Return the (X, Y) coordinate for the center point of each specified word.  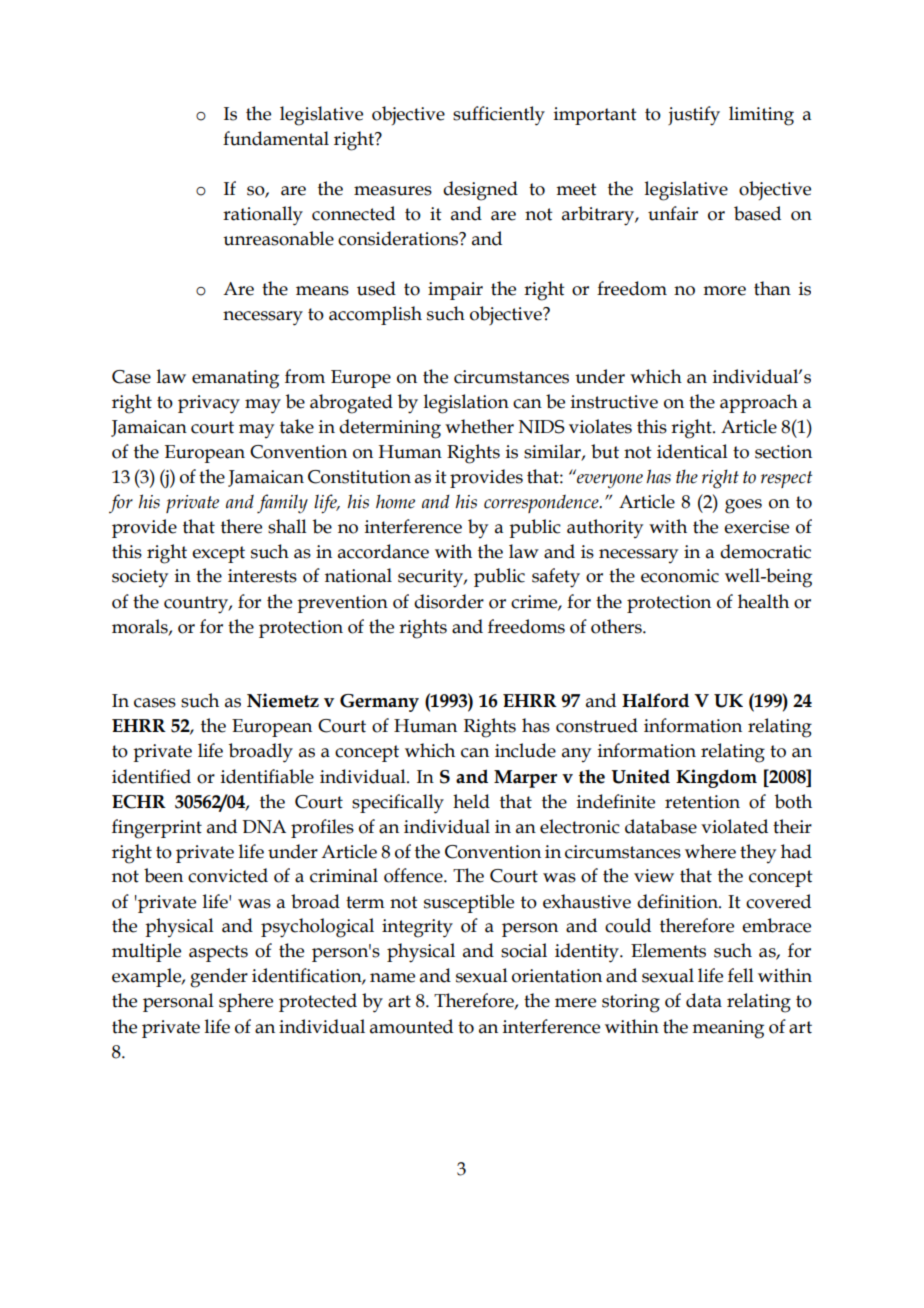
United (640, 776)
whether (479, 426)
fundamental (276, 138)
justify (694, 116)
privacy (209, 404)
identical (692, 451)
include (525, 750)
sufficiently (499, 116)
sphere (246, 1002)
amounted (411, 1026)
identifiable (267, 776)
